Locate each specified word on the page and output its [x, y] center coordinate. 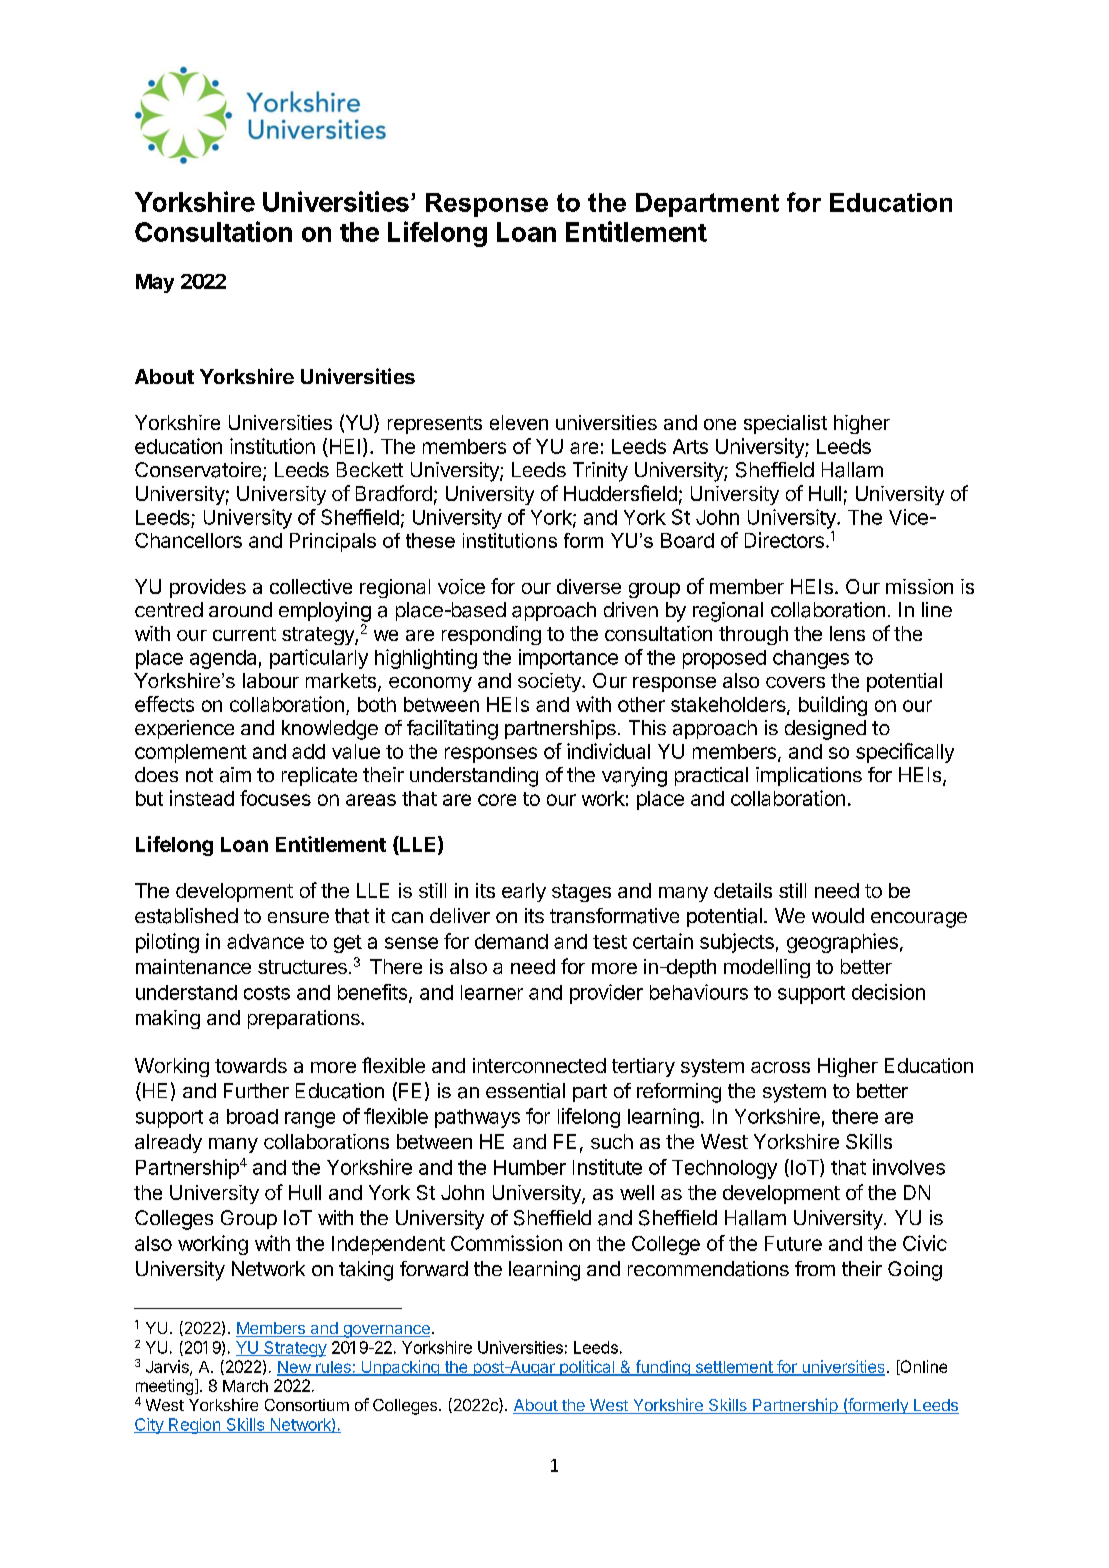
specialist [785, 424]
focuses [275, 798]
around [240, 609]
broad [252, 1116]
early [524, 892]
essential [525, 1091]
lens [847, 633]
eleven [519, 422]
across [780, 1067]
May [155, 283]
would [838, 915]
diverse [589, 586]
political [587, 1368]
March [245, 1386]
